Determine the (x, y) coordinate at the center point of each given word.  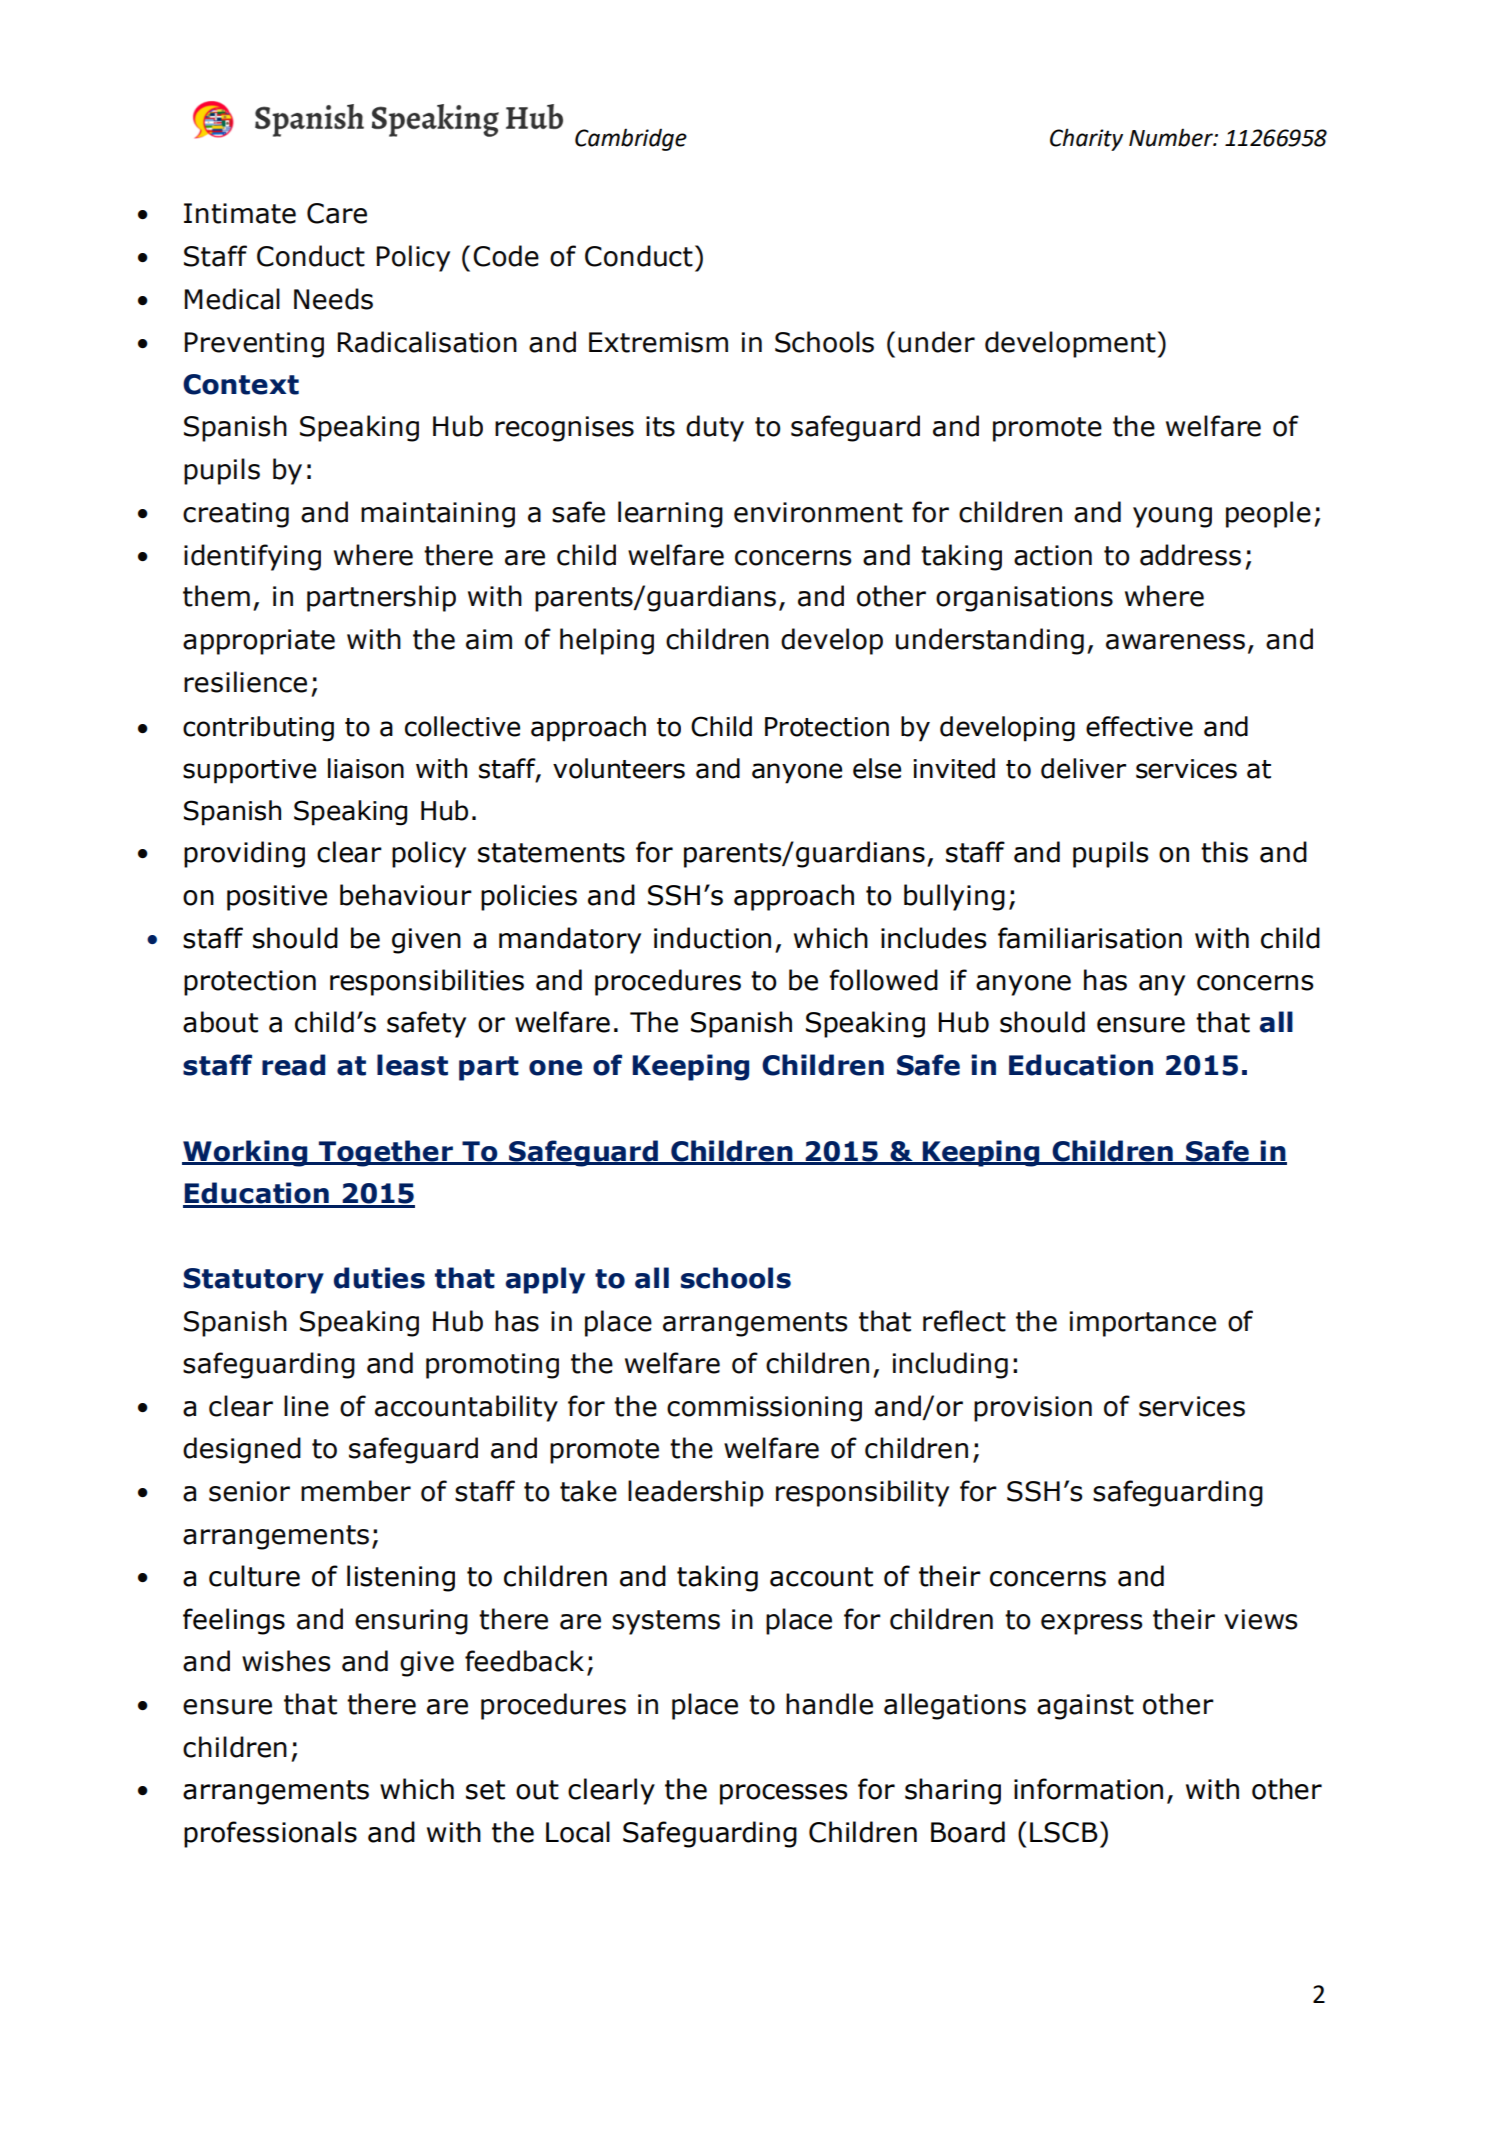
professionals (270, 1834)
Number (1172, 137)
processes (783, 1794)
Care (337, 213)
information (1088, 1789)
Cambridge (631, 139)
